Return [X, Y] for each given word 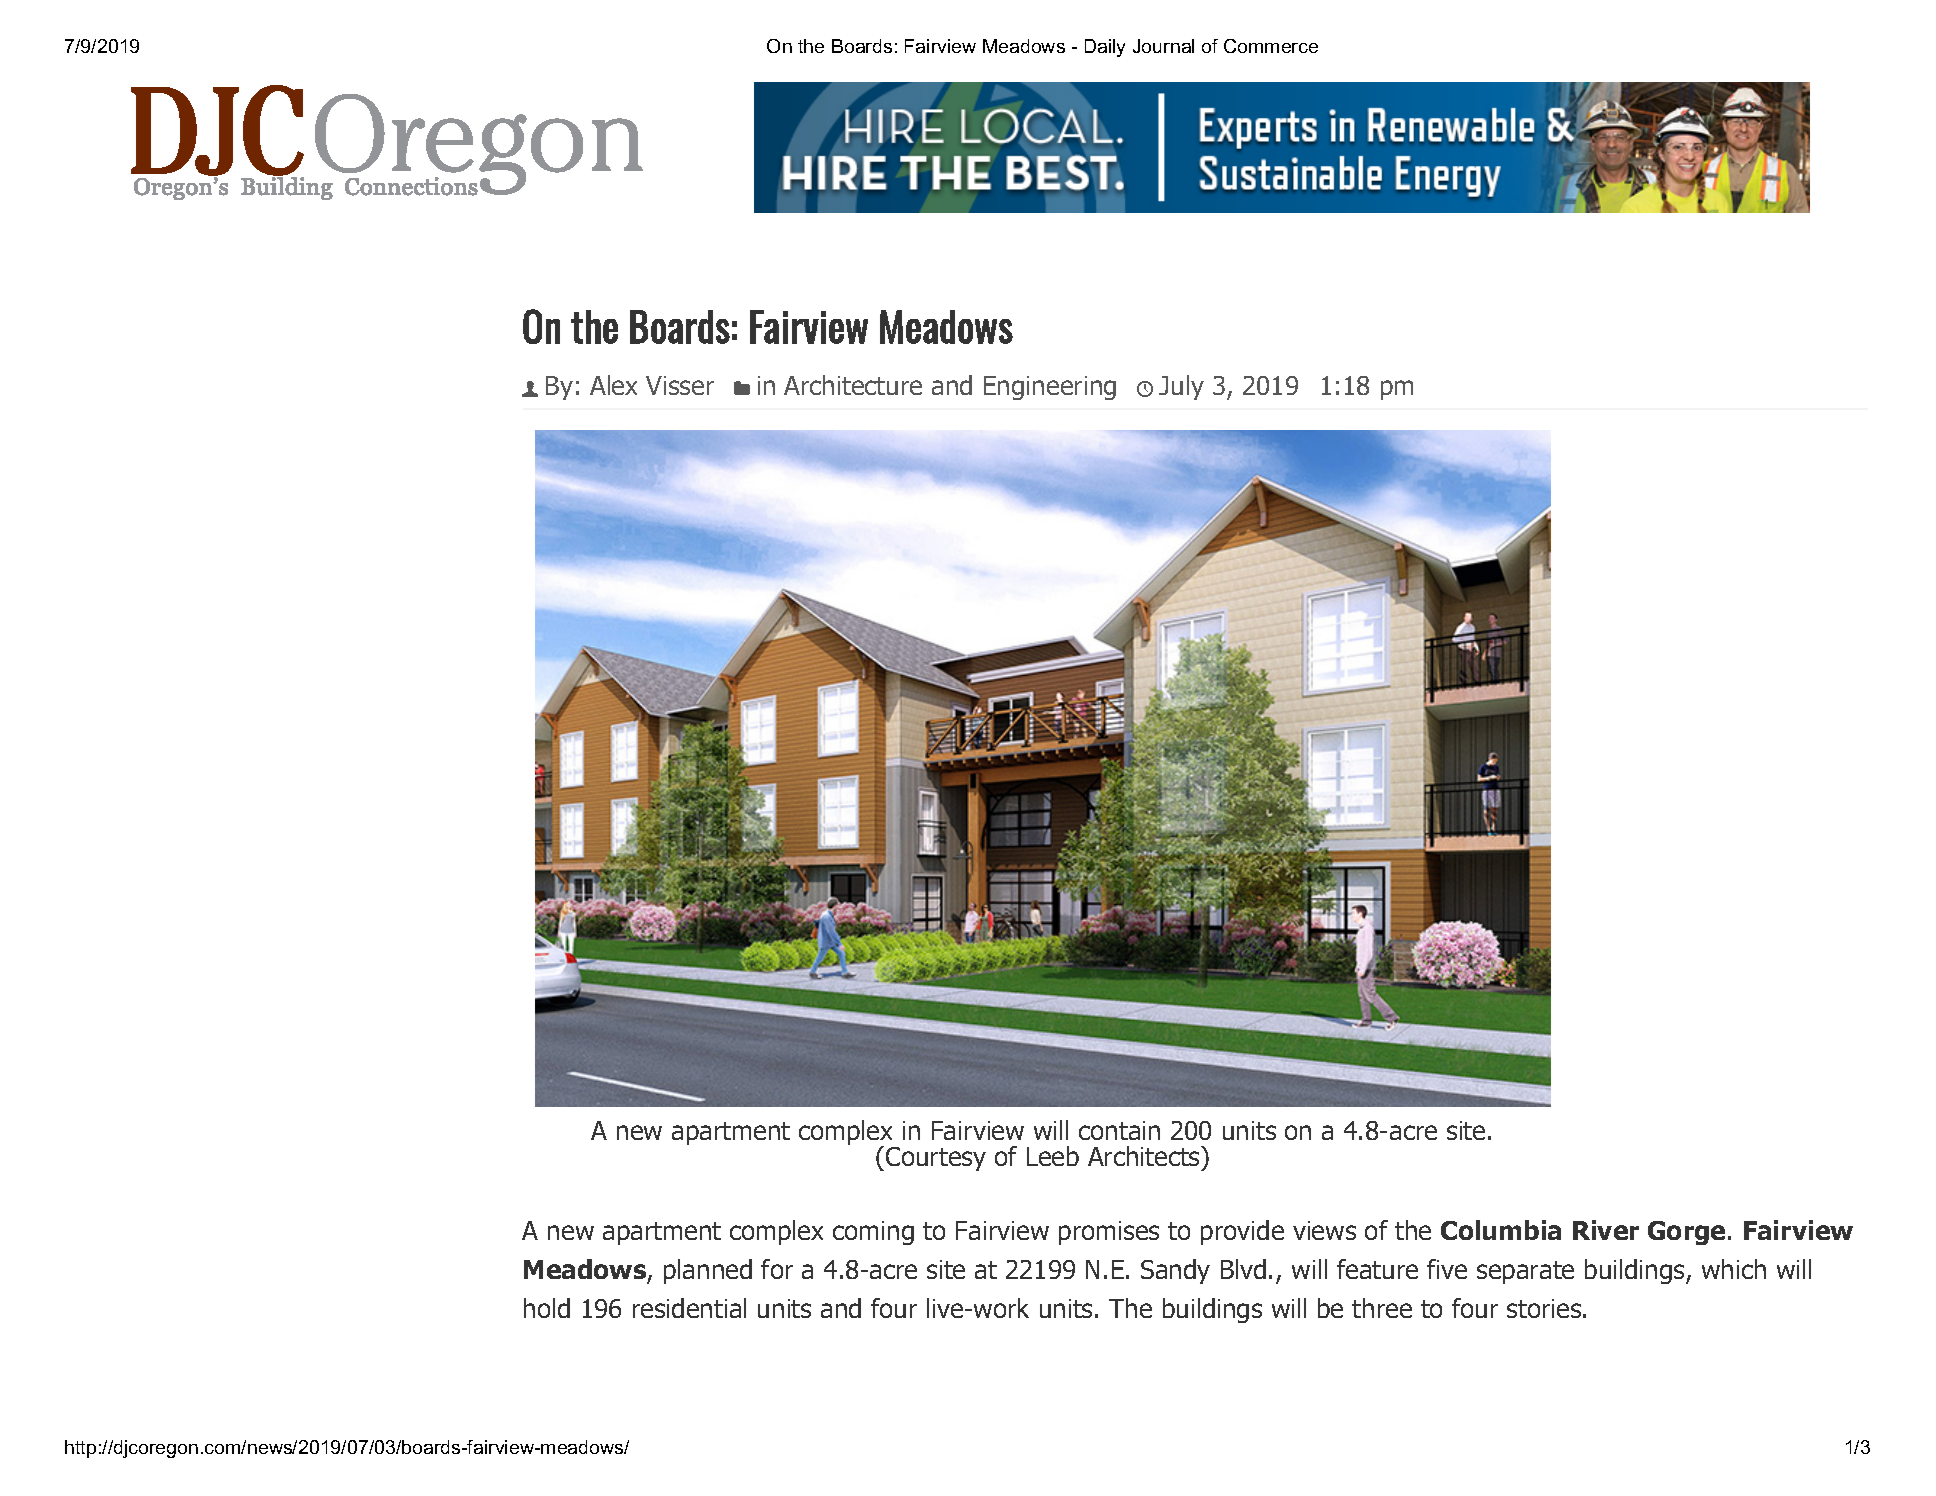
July [1181, 387]
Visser [680, 385]
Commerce [1271, 46]
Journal [1163, 46]
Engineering [1050, 388]
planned [708, 1271]
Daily [1105, 48]
